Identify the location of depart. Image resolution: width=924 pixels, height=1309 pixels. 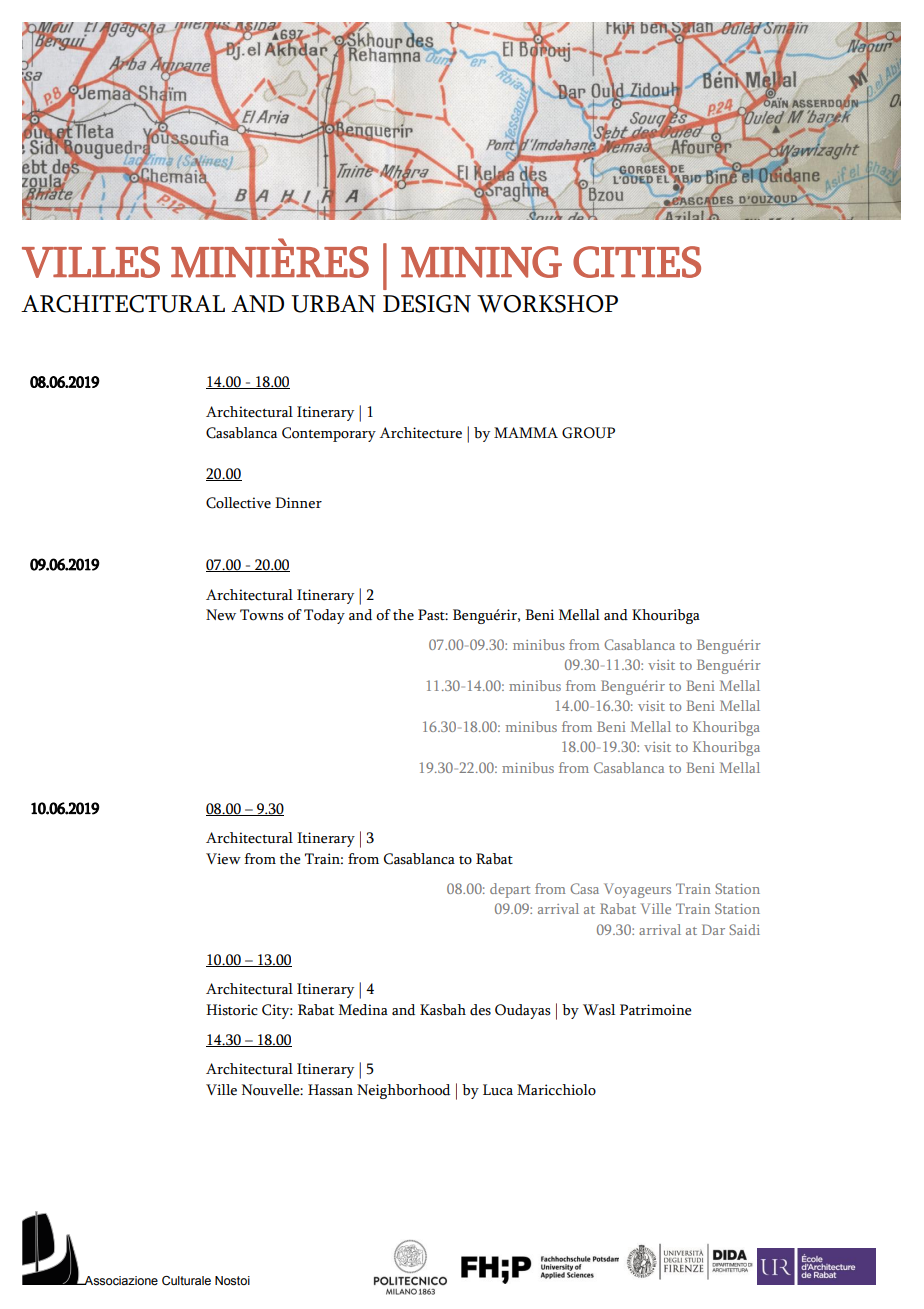
(510, 890).
